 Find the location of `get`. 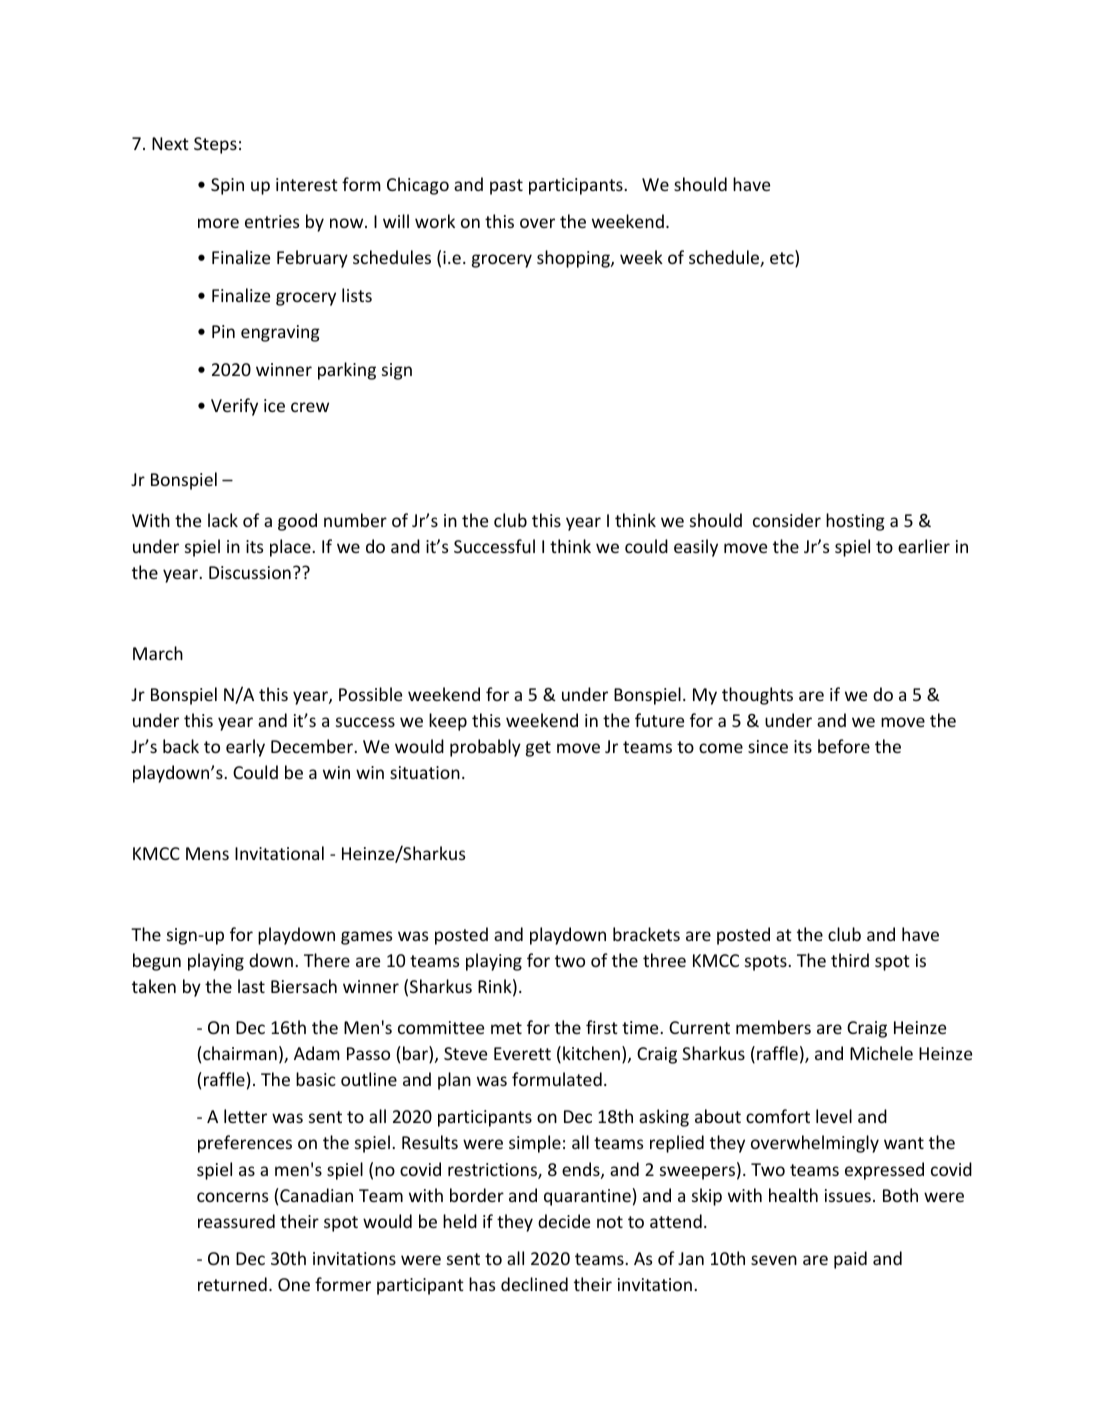

get is located at coordinates (538, 749).
